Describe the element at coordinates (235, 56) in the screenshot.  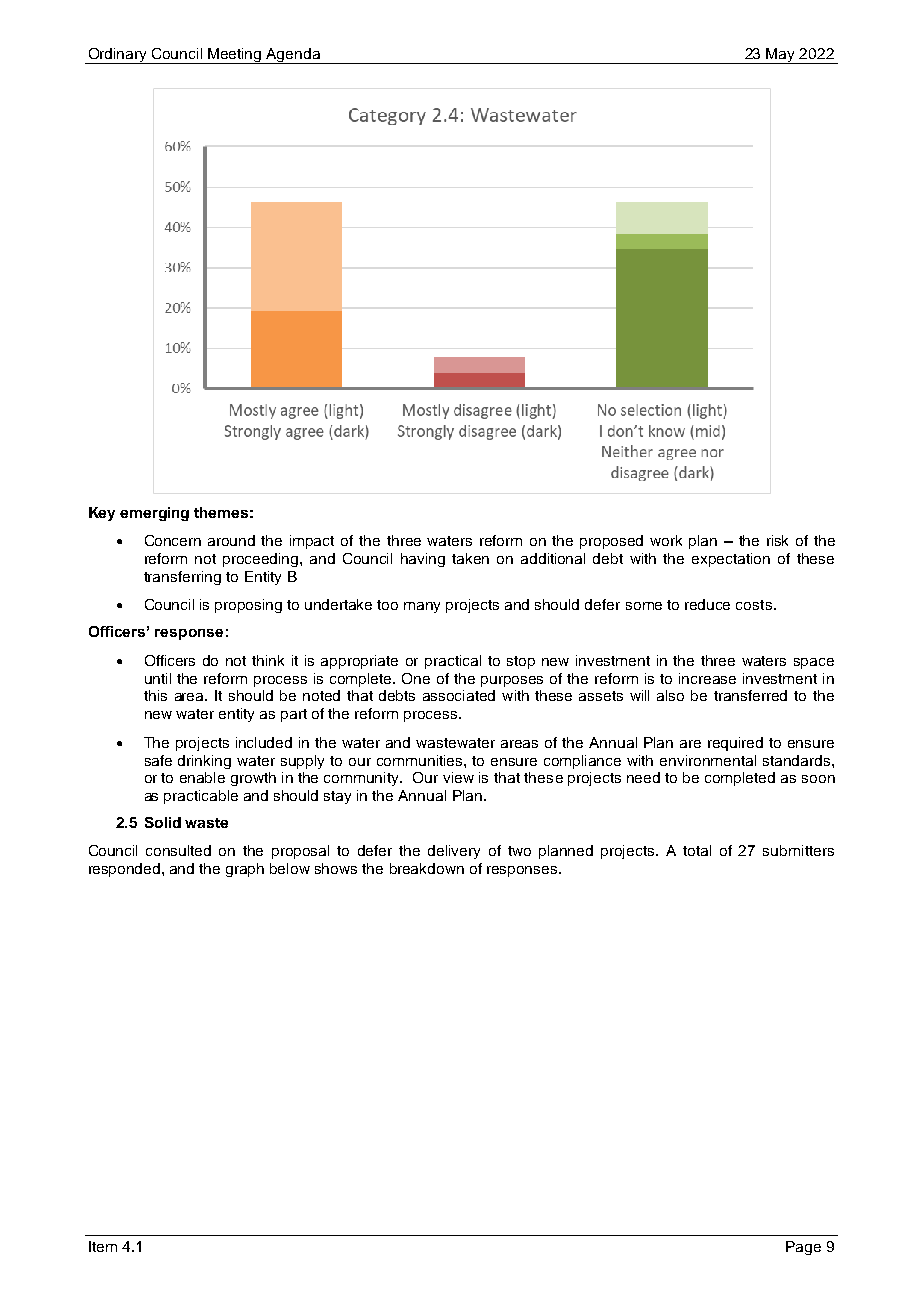
I see `Meeting` at that location.
